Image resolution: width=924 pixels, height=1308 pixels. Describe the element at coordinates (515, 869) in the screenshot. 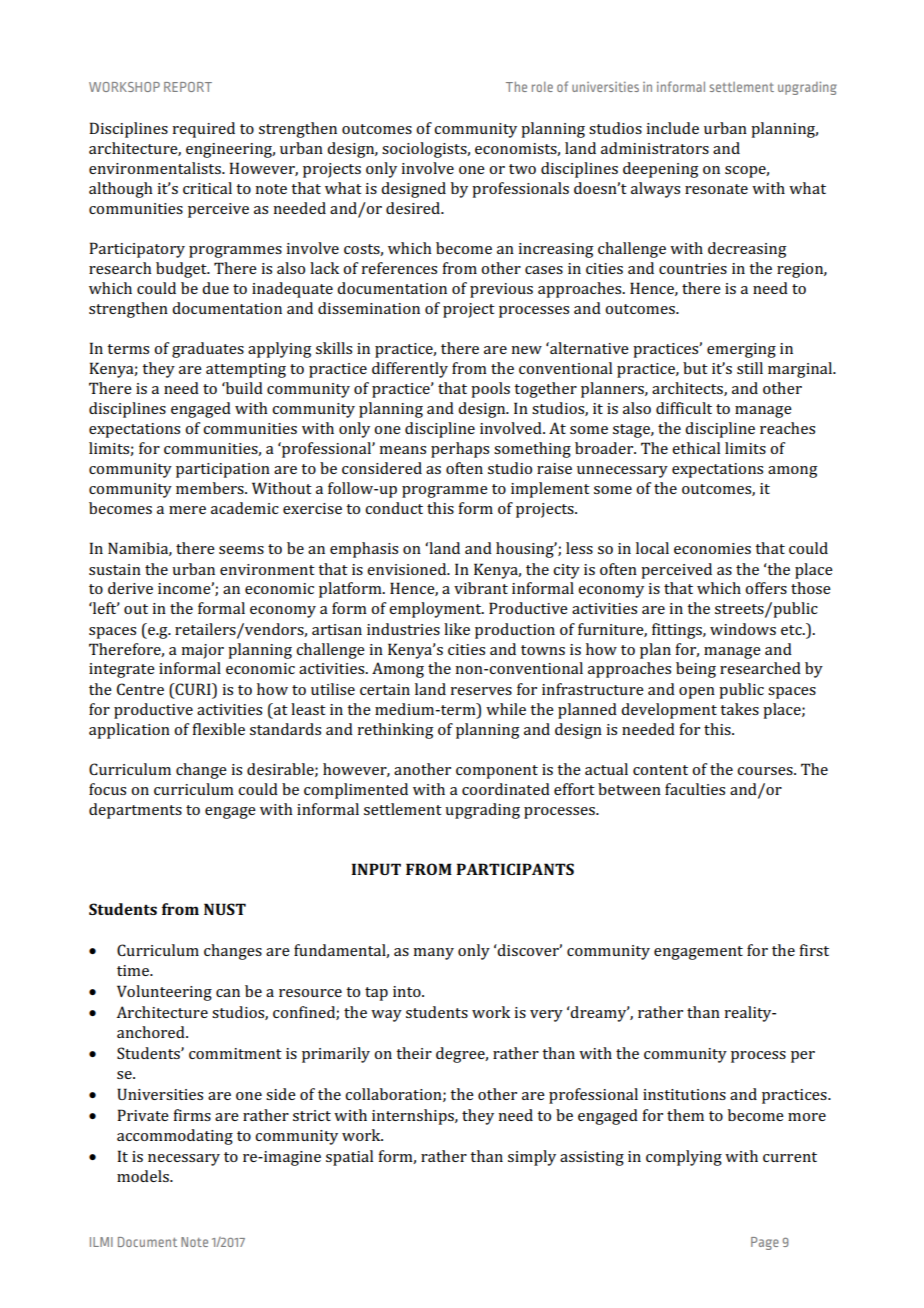

I see `PARTICIPANTS` at that location.
